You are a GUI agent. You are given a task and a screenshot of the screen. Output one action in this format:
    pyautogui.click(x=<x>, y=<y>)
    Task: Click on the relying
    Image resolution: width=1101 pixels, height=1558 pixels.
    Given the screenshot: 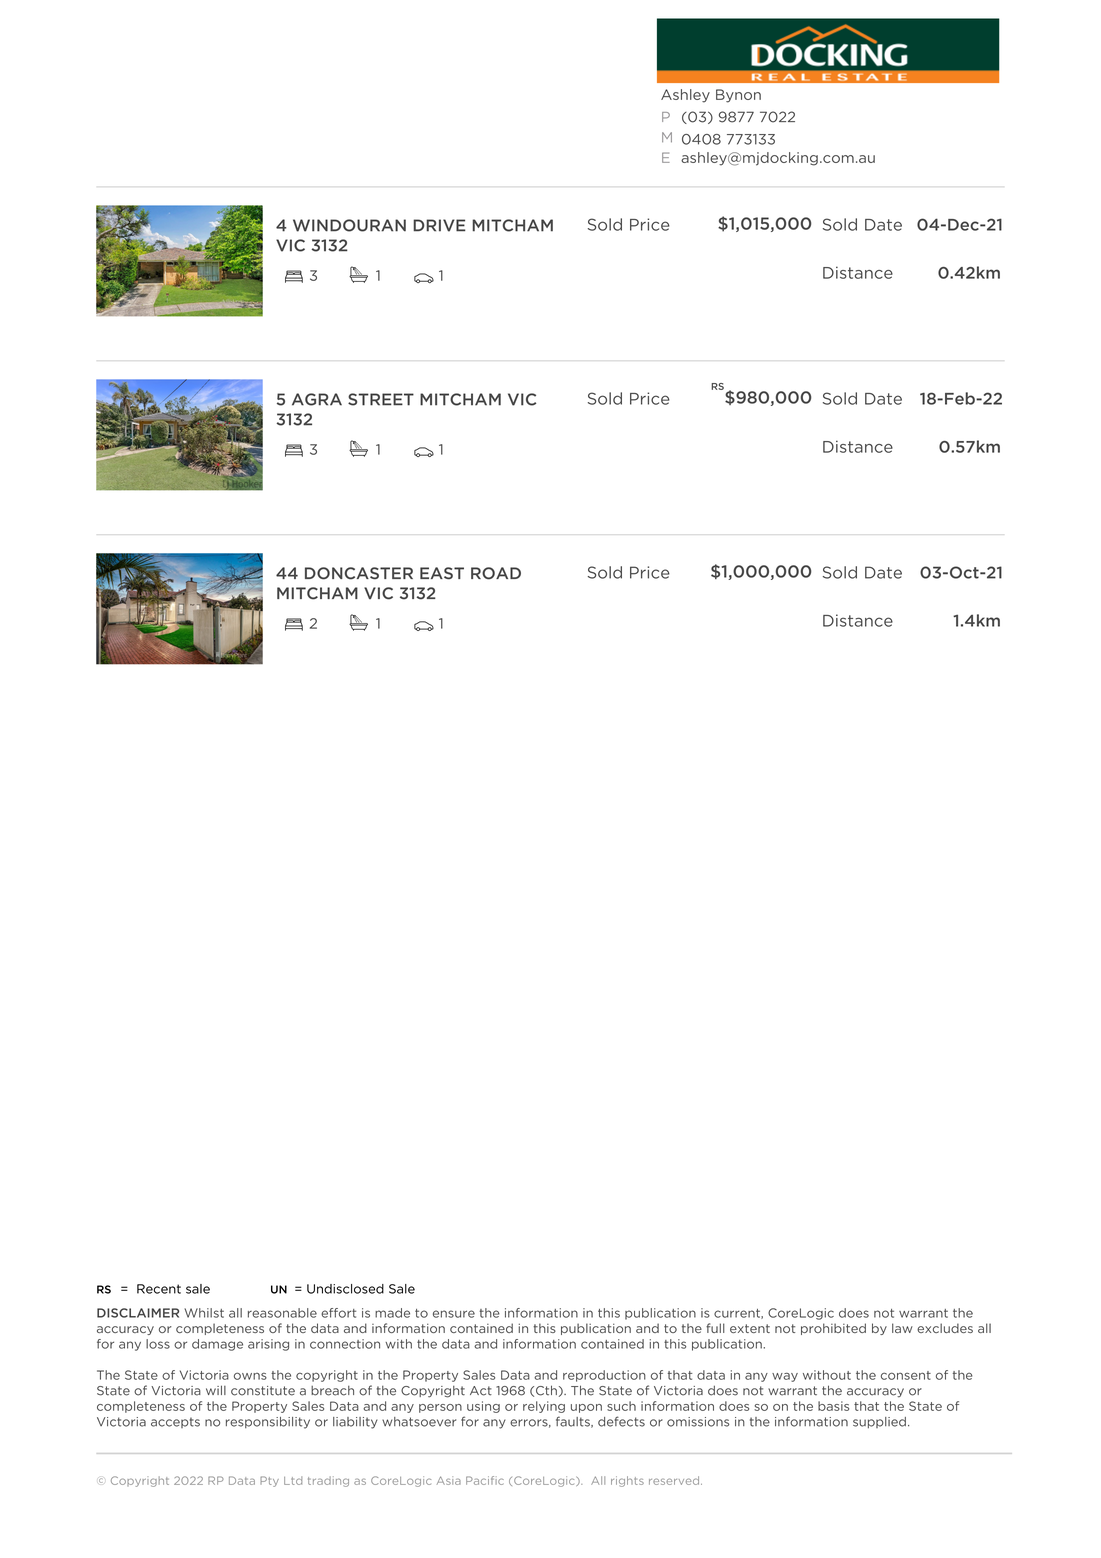 What is the action you would take?
    pyautogui.click(x=544, y=1407)
